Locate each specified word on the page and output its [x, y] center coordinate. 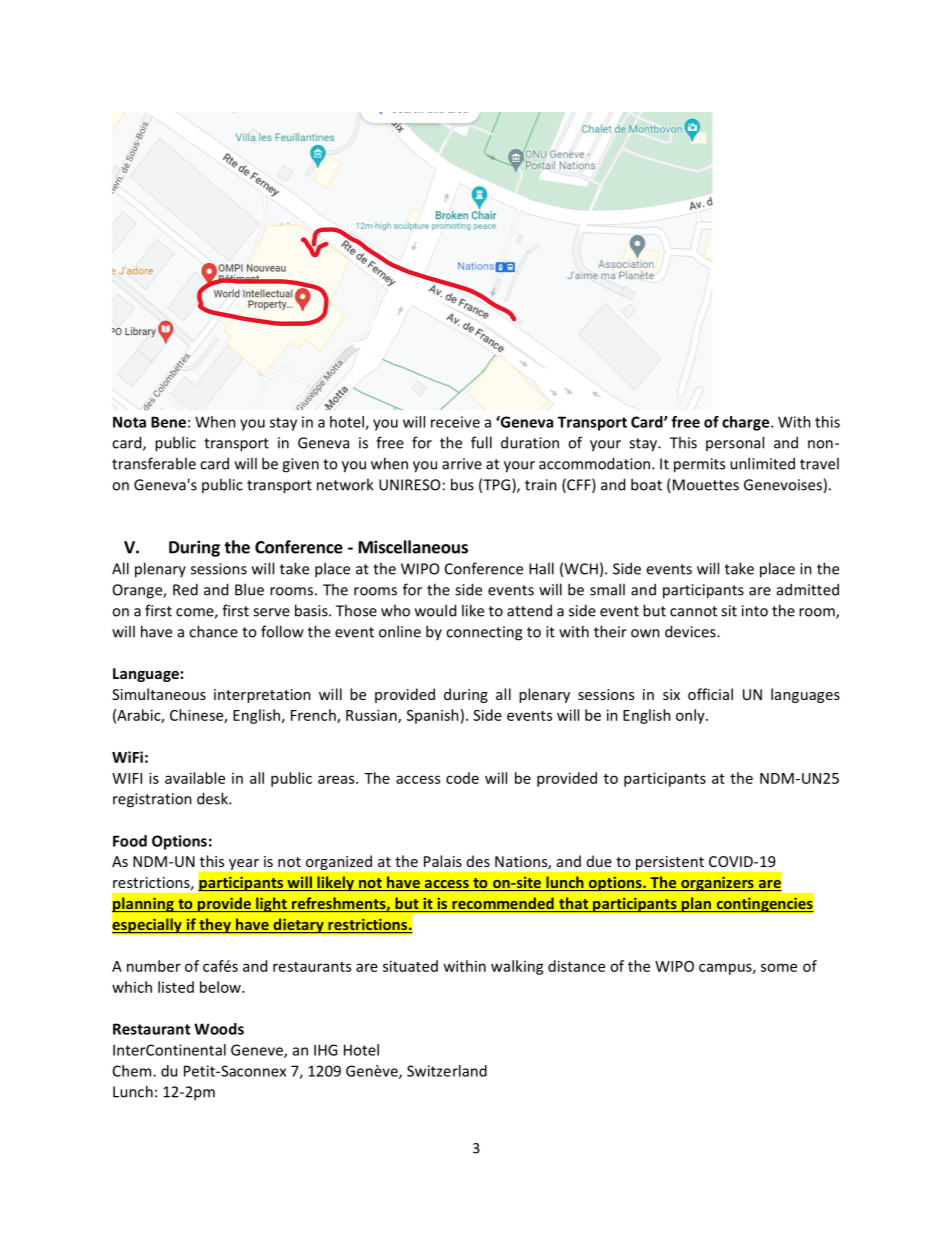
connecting [484, 633]
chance [213, 631]
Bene [168, 422]
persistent [670, 863]
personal [735, 443]
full [481, 442]
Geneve [258, 1051]
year [244, 864]
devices [691, 631]
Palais [443, 861]
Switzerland [447, 1071]
